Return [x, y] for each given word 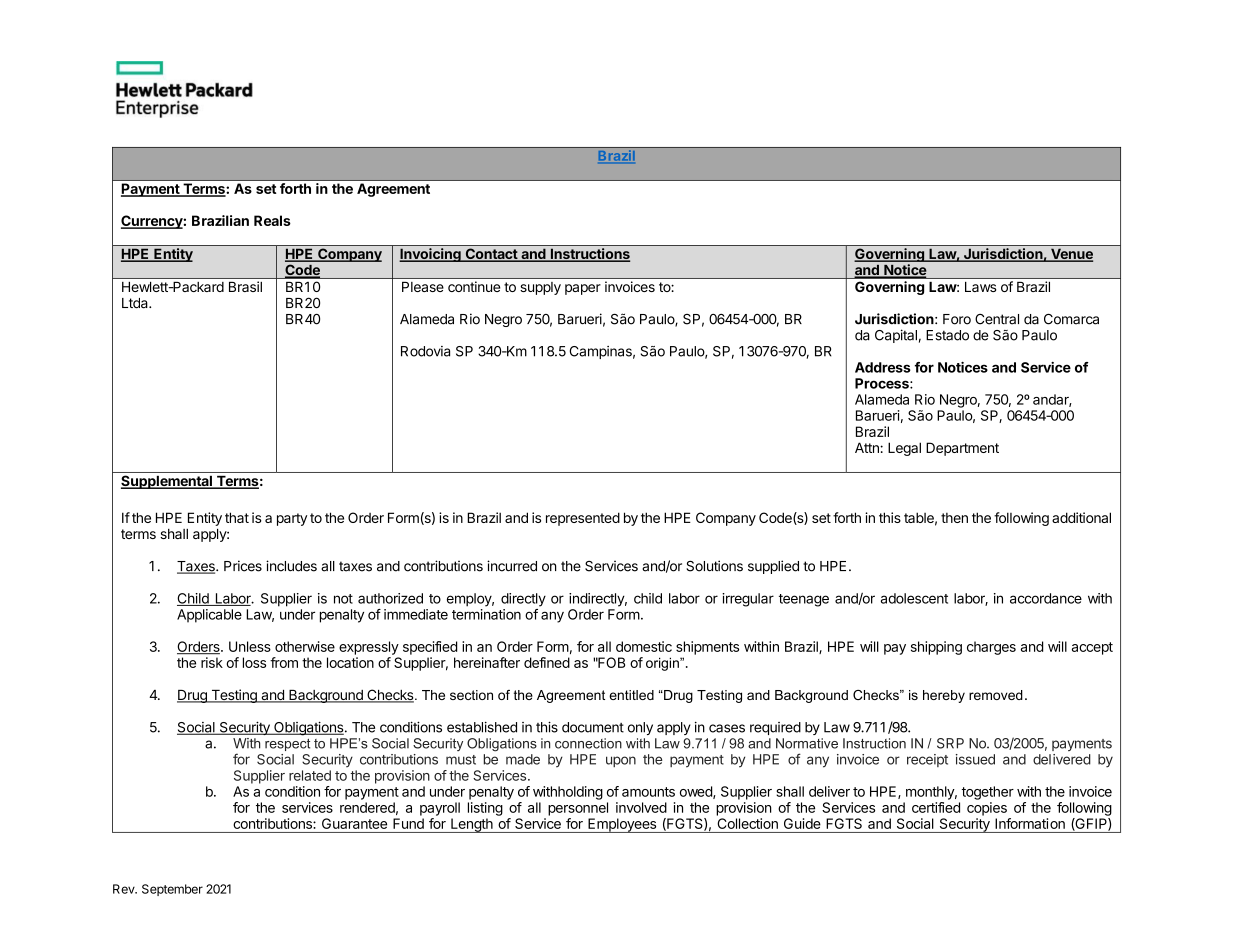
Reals [272, 220]
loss [254, 662]
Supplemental [167, 482]
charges [991, 648]
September [172, 890]
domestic [644, 646]
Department [962, 449]
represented [583, 519]
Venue [1071, 255]
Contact [491, 255]
